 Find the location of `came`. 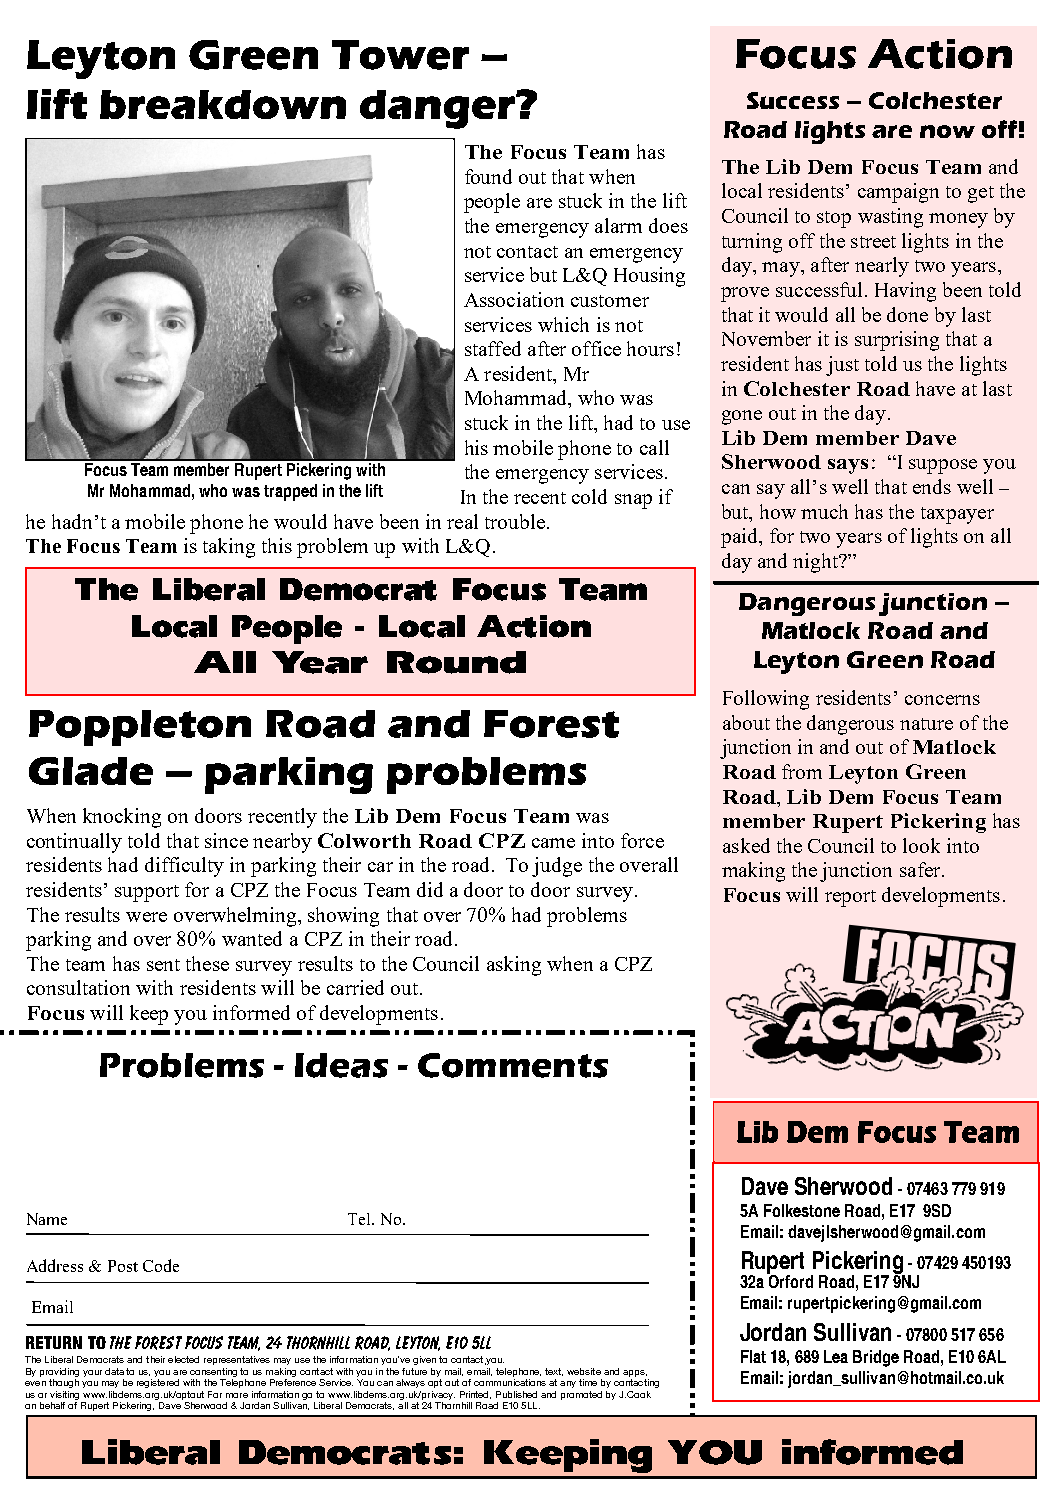

came is located at coordinates (553, 843).
